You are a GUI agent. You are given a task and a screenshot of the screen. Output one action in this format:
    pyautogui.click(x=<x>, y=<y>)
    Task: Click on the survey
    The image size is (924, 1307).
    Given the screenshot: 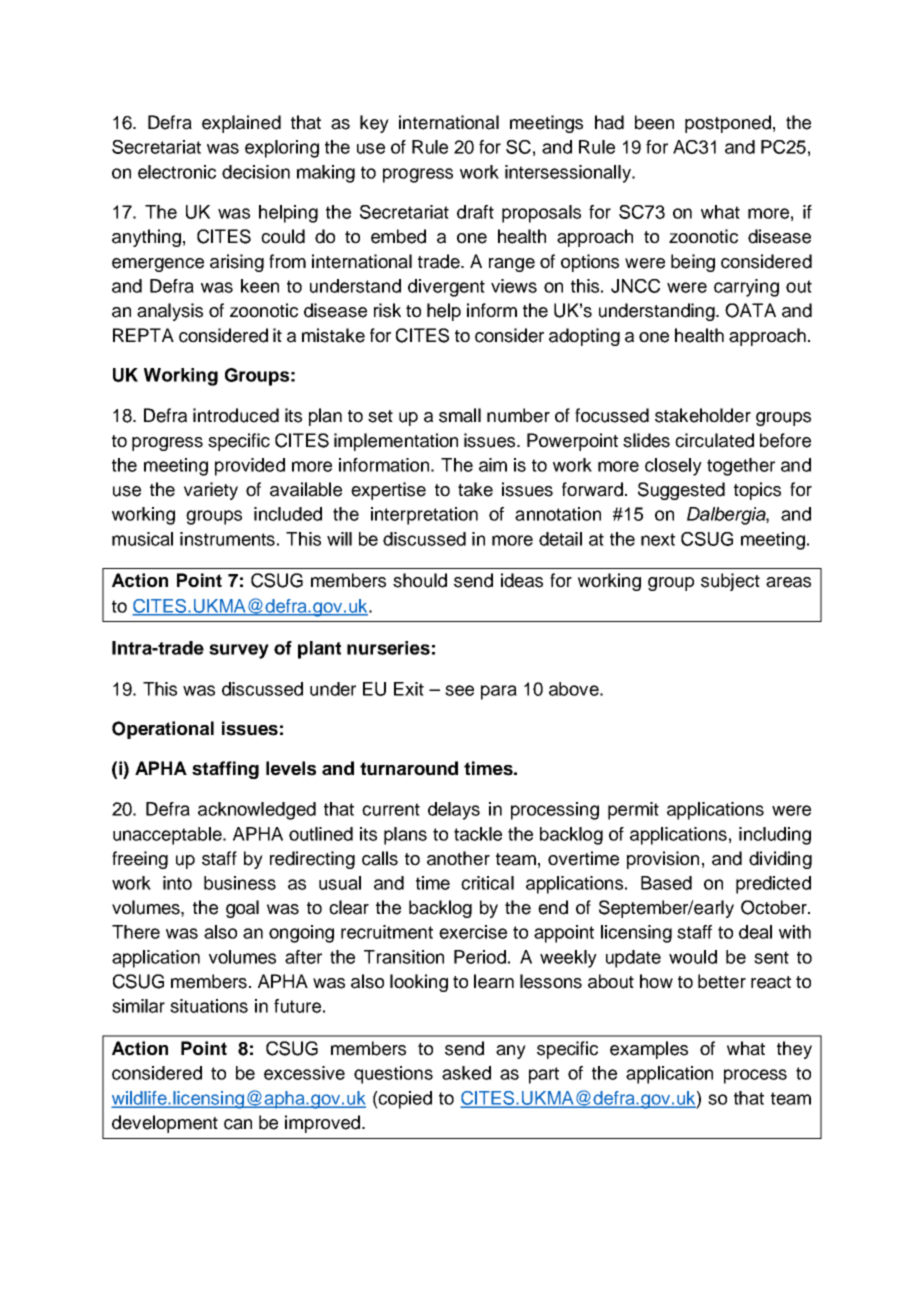 What is the action you would take?
    pyautogui.click(x=239, y=651)
